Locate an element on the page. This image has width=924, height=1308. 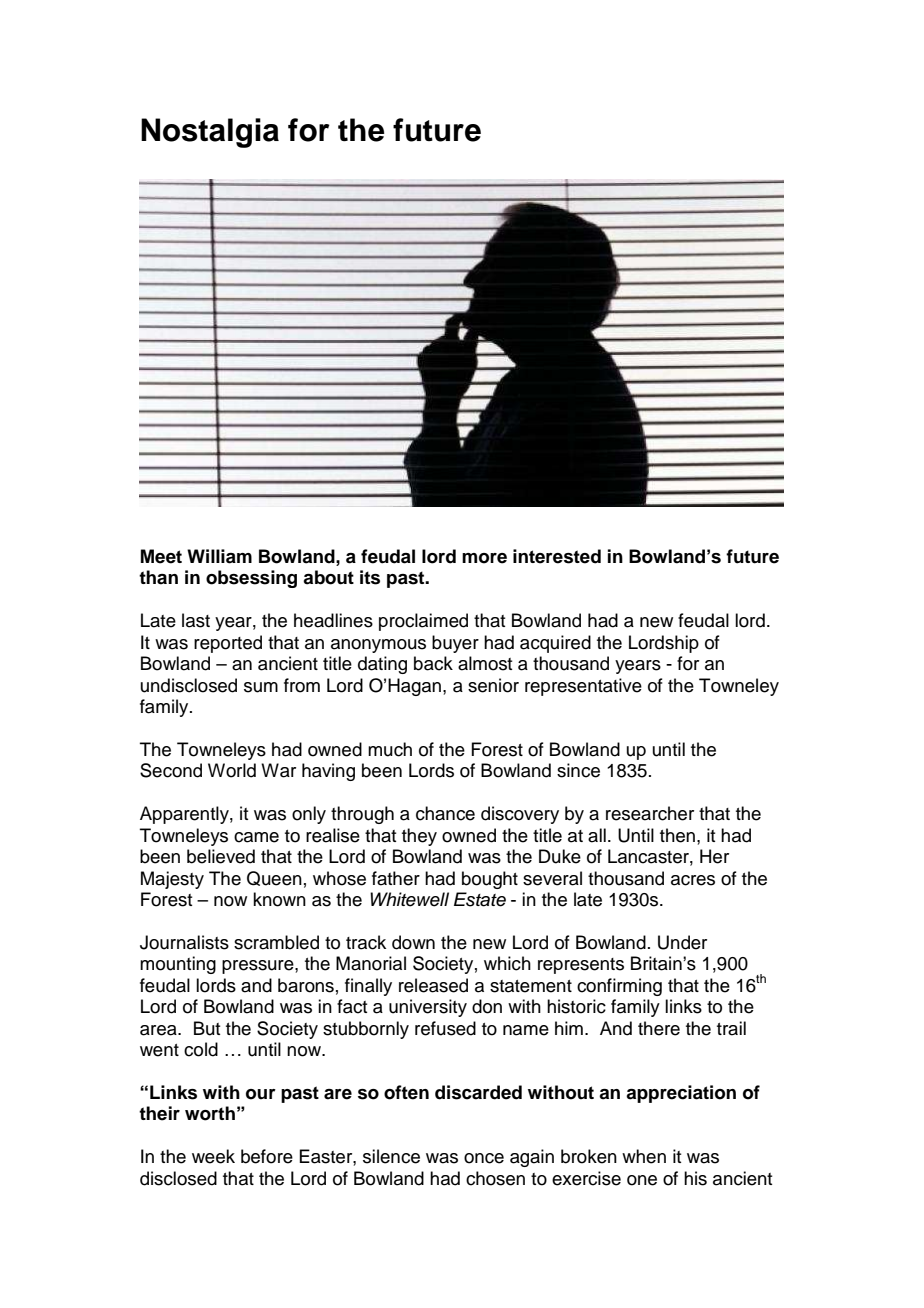
back is located at coordinates (433, 663).
